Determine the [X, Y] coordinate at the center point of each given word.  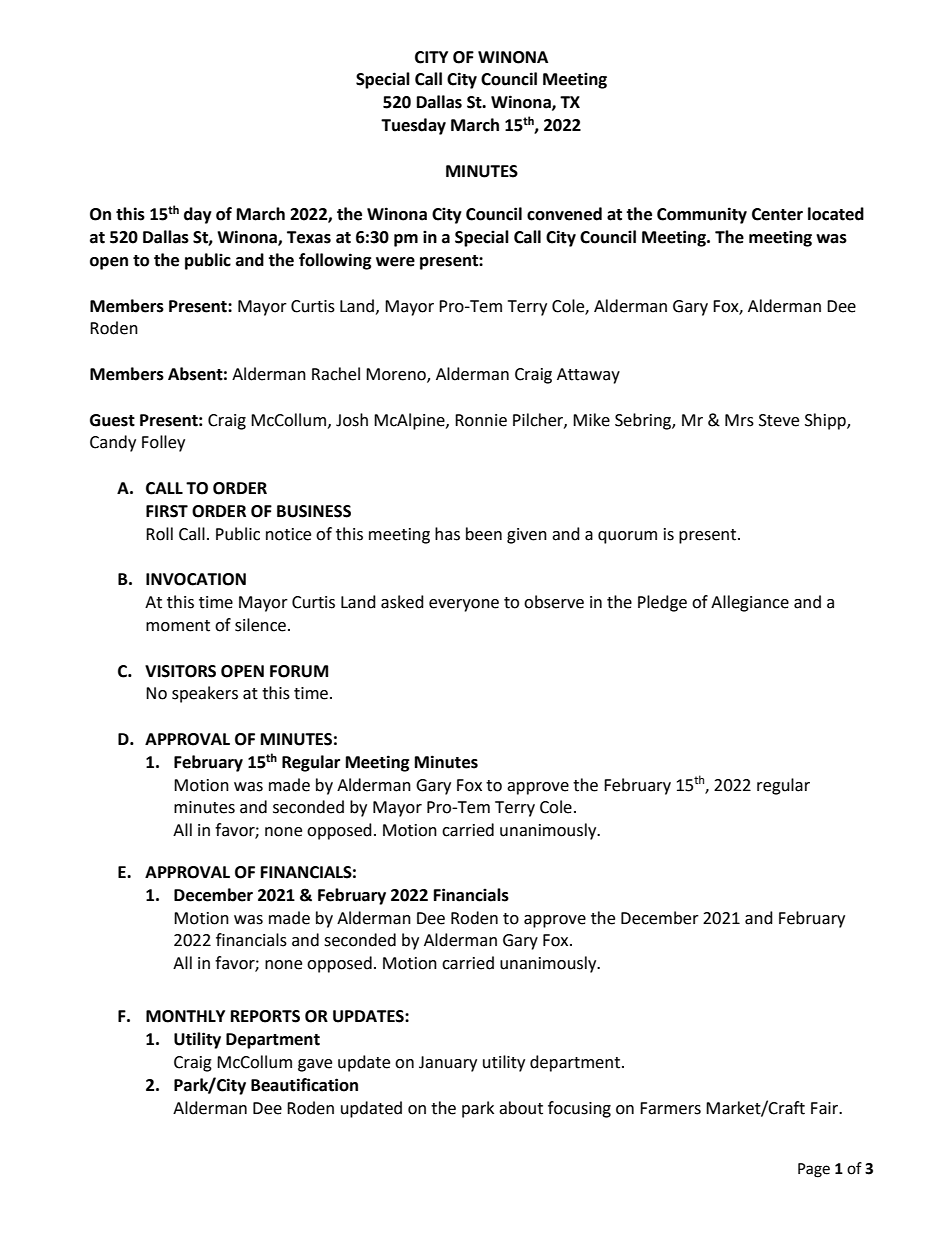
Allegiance [750, 603]
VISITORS [180, 671]
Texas [309, 237]
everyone [464, 605]
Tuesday [413, 126]
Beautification [304, 1085]
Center [777, 214]
